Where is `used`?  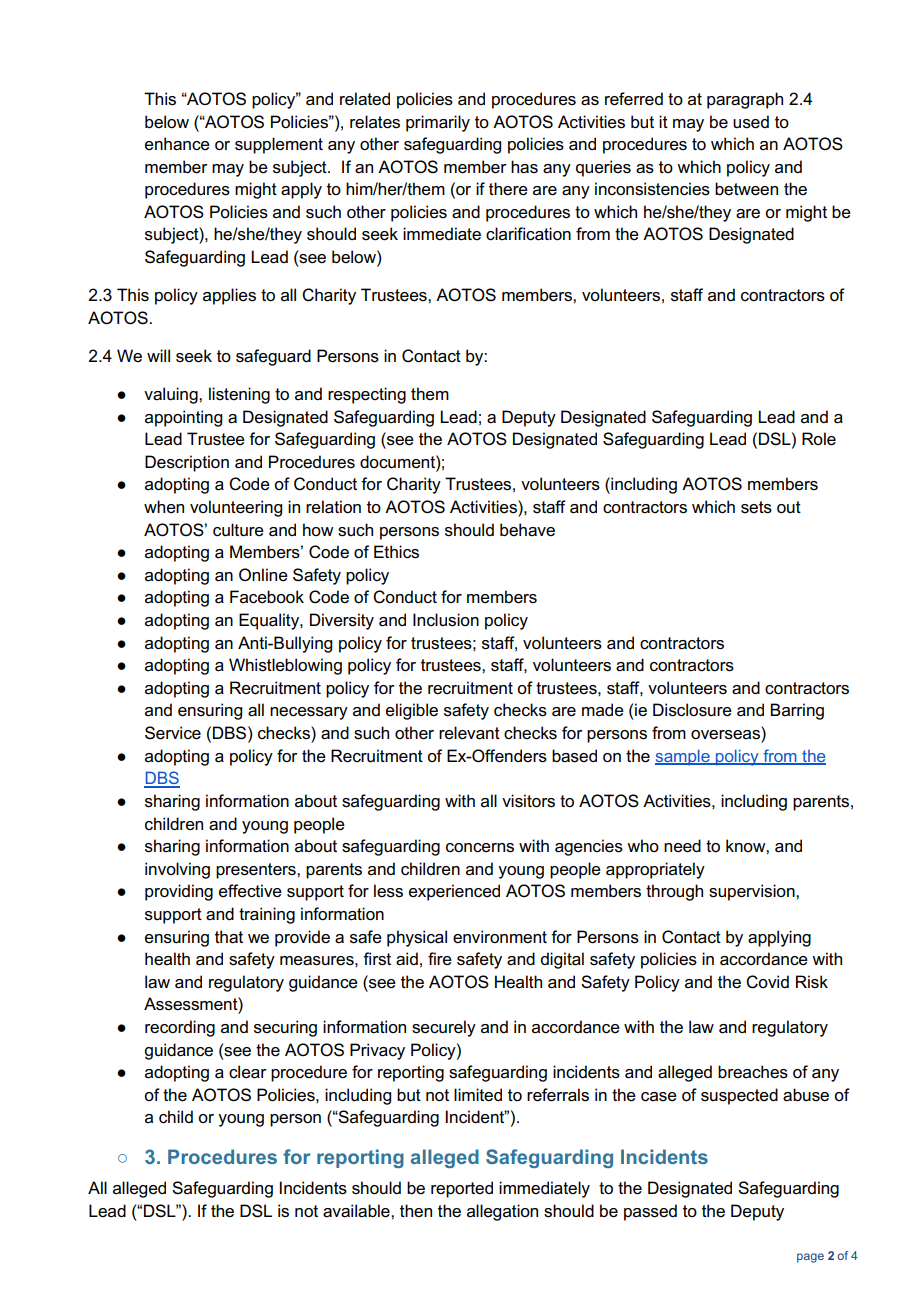 used is located at coordinates (751, 122).
